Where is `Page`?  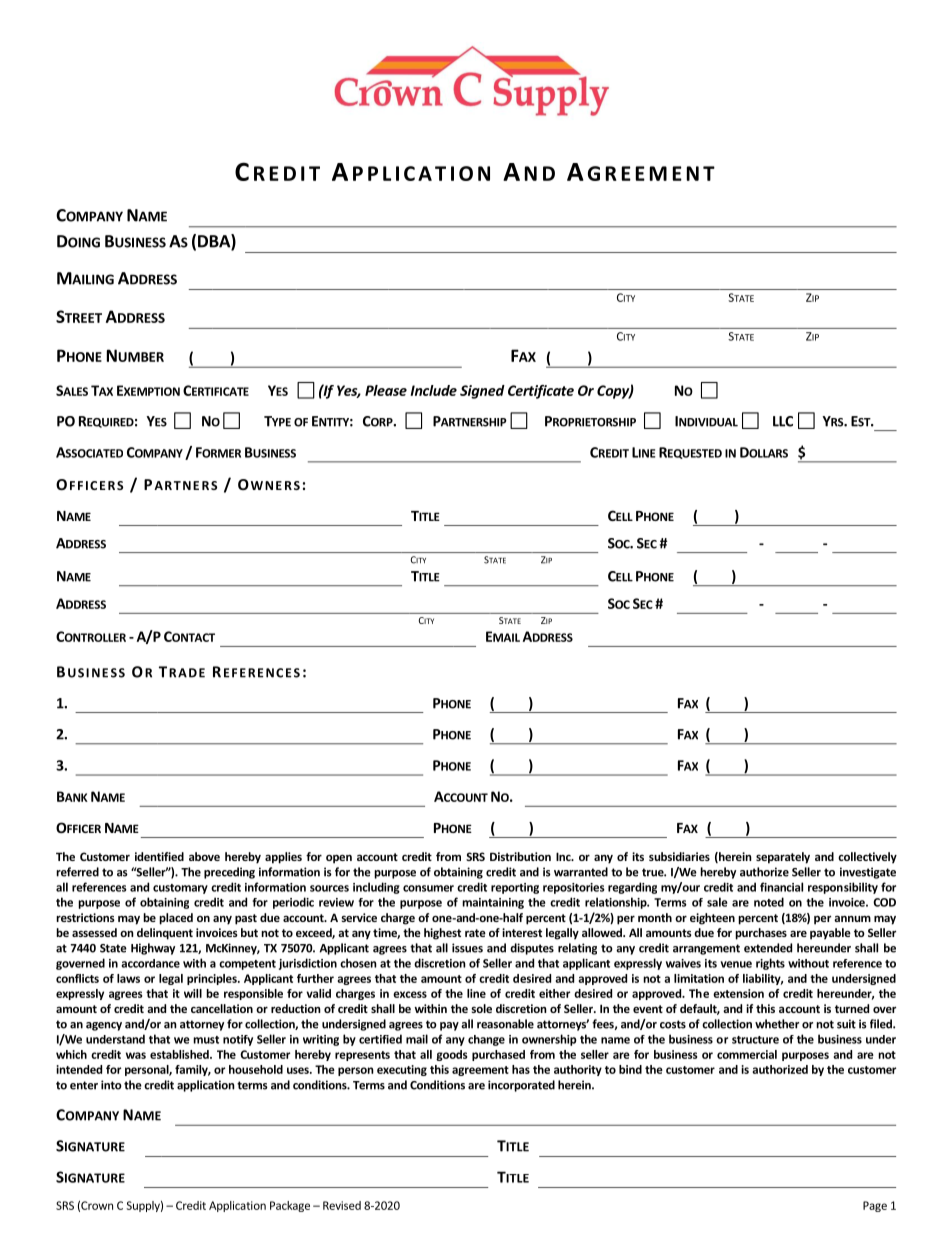 Page is located at coordinates (875, 1206).
